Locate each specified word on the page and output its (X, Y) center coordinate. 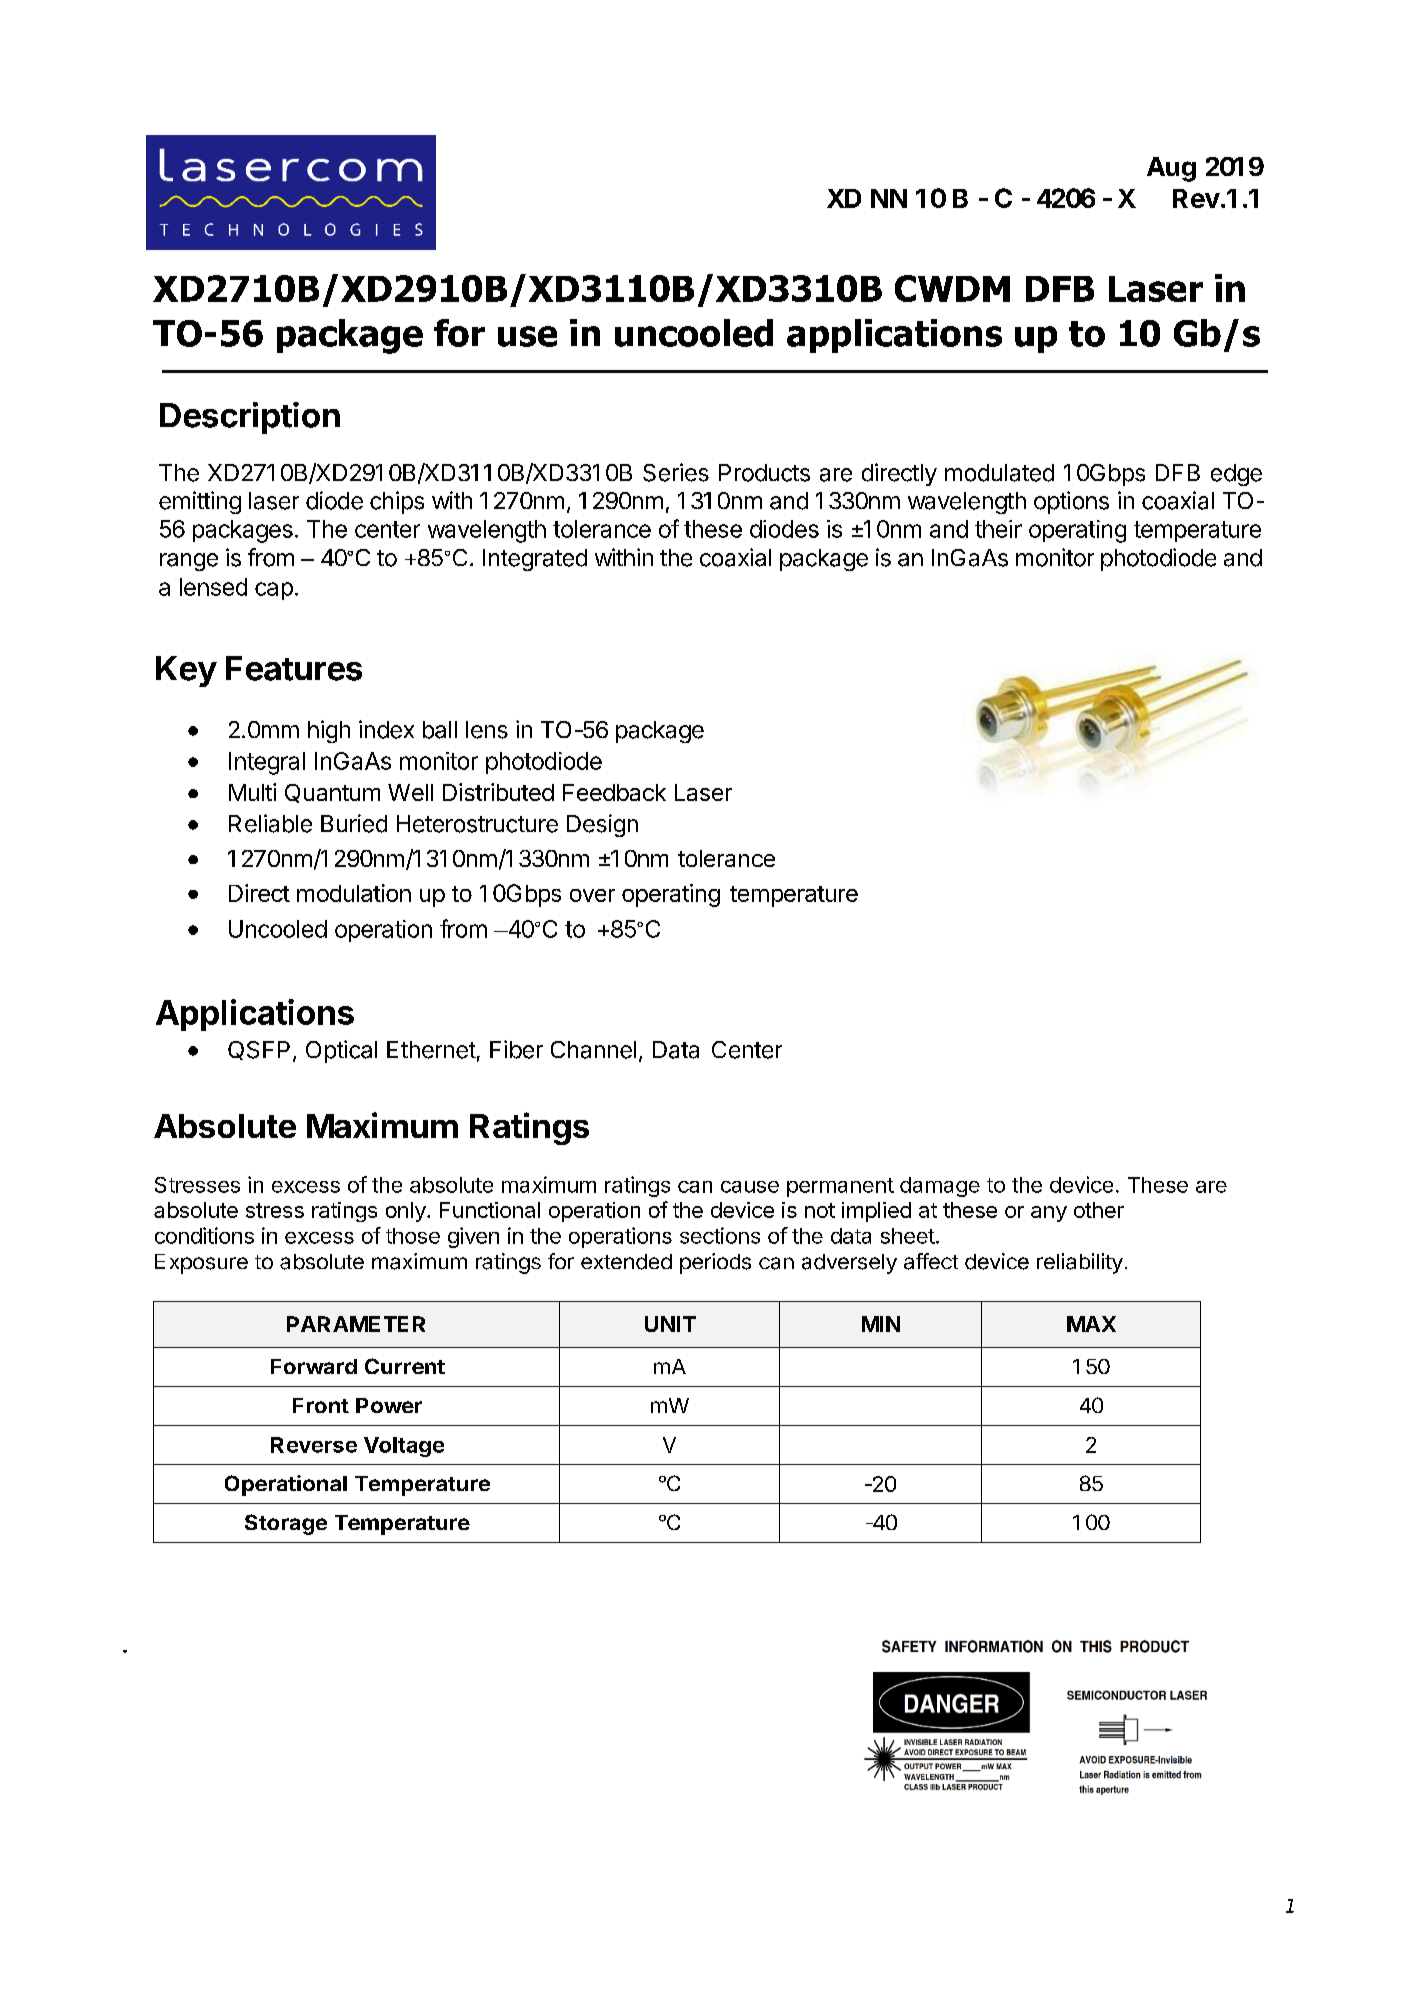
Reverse (314, 1445)
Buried (354, 823)
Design (602, 825)
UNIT (670, 1324)
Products (764, 473)
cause (750, 1187)
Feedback (614, 792)
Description (250, 418)
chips (397, 502)
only (406, 1212)
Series (676, 472)
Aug (1171, 169)
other (1099, 1210)
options (1071, 502)
